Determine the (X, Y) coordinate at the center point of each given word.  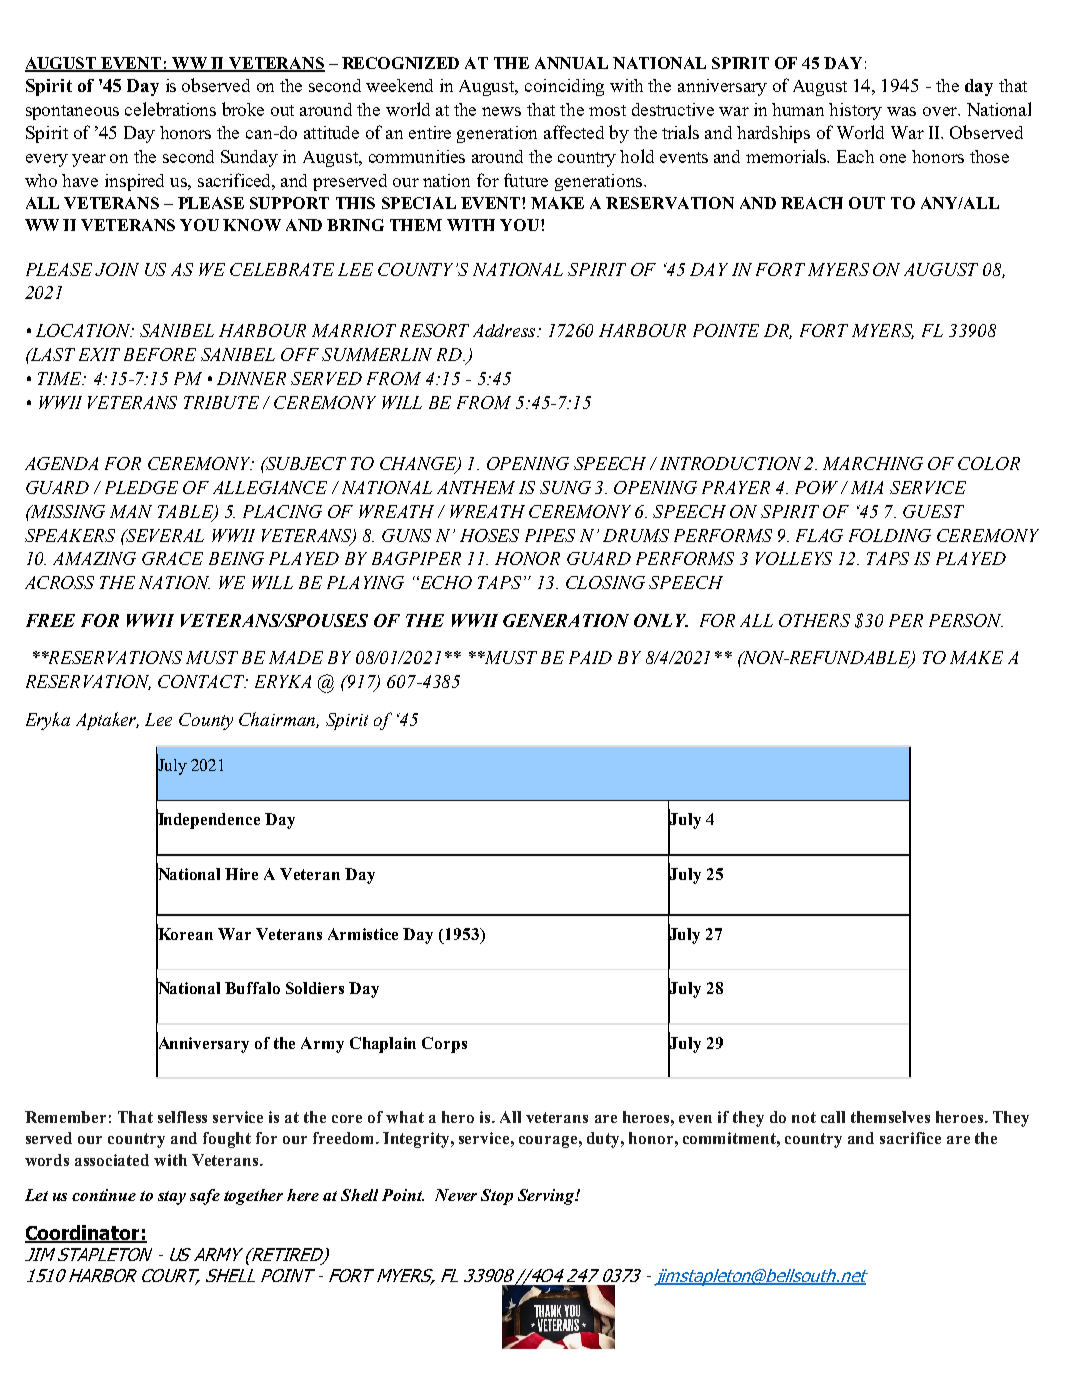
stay (172, 1198)
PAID (590, 657)
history (855, 111)
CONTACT (203, 681)
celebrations (170, 109)
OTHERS (814, 620)
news (501, 111)
